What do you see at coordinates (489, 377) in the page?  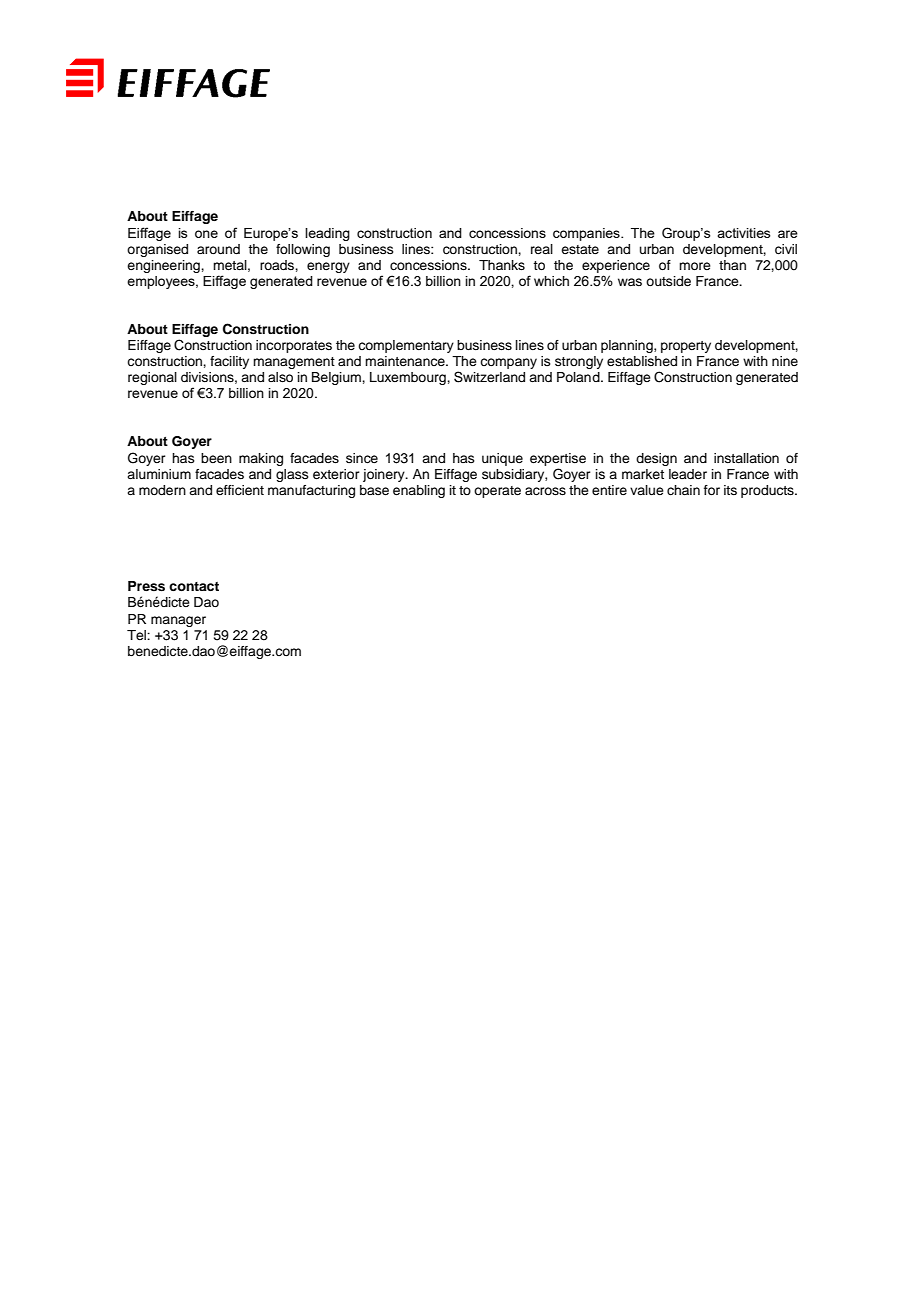 I see `Switzerland` at bounding box center [489, 377].
